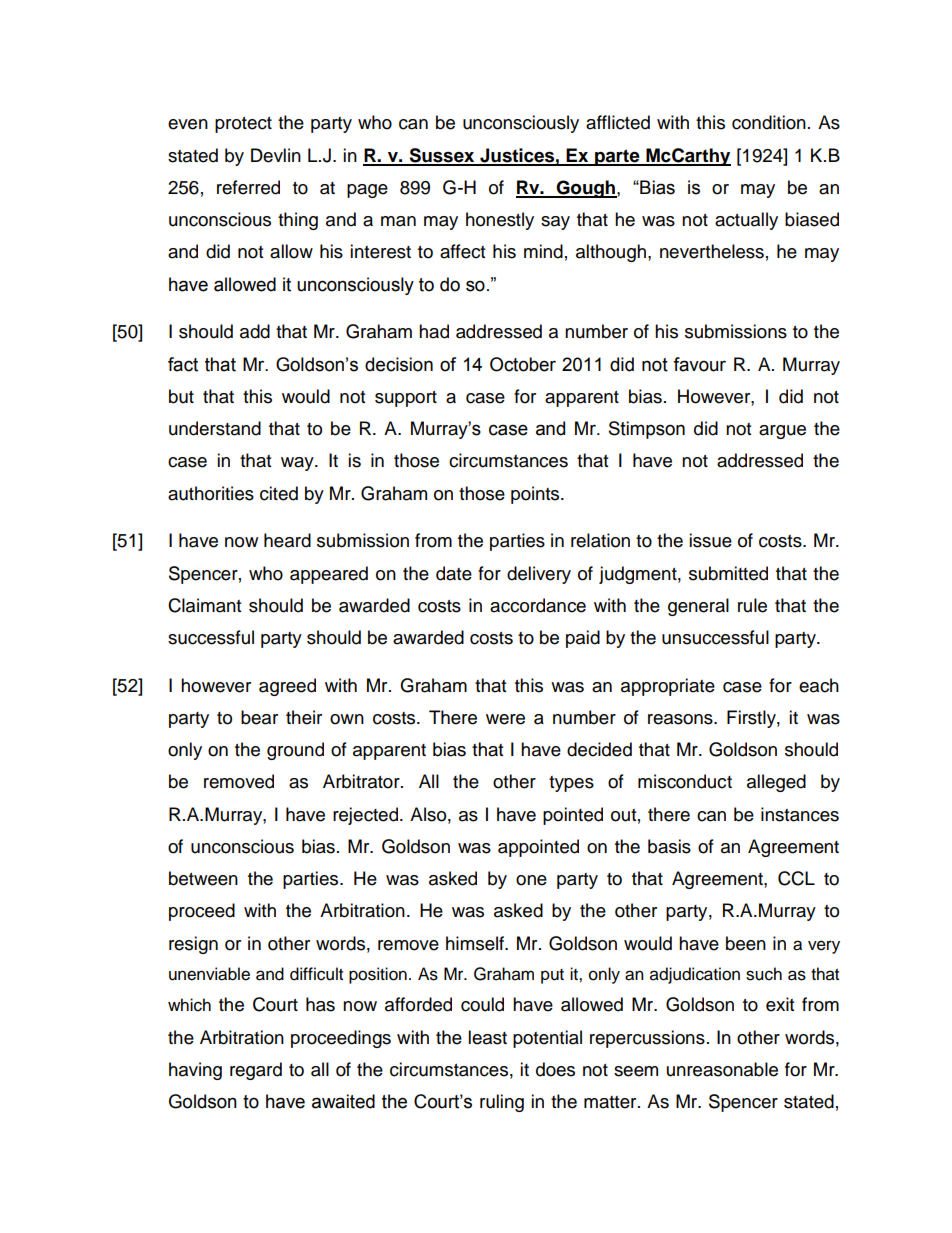  I want to click on regard, so click(256, 1071).
